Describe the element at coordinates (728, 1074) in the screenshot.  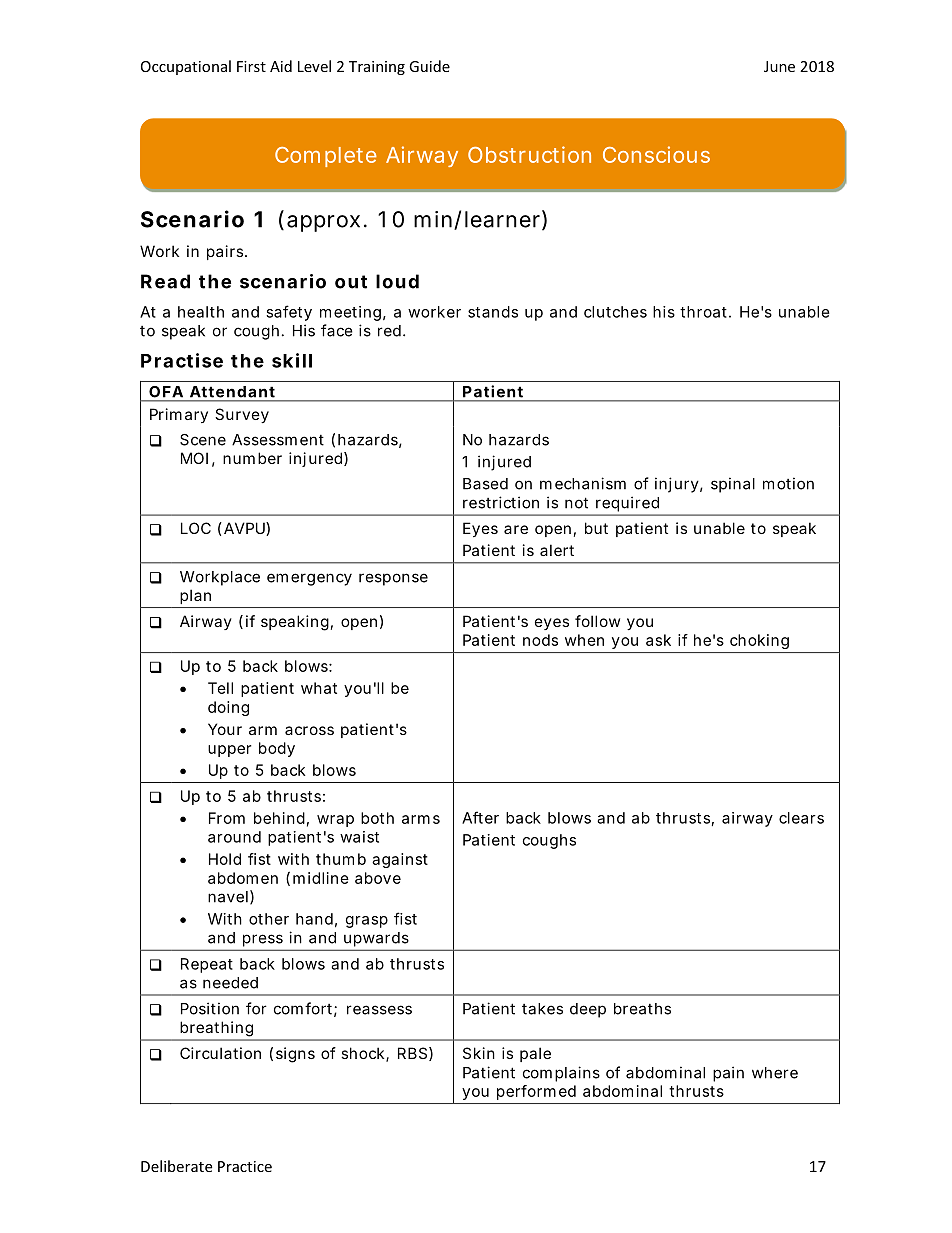
I see `pain` at that location.
